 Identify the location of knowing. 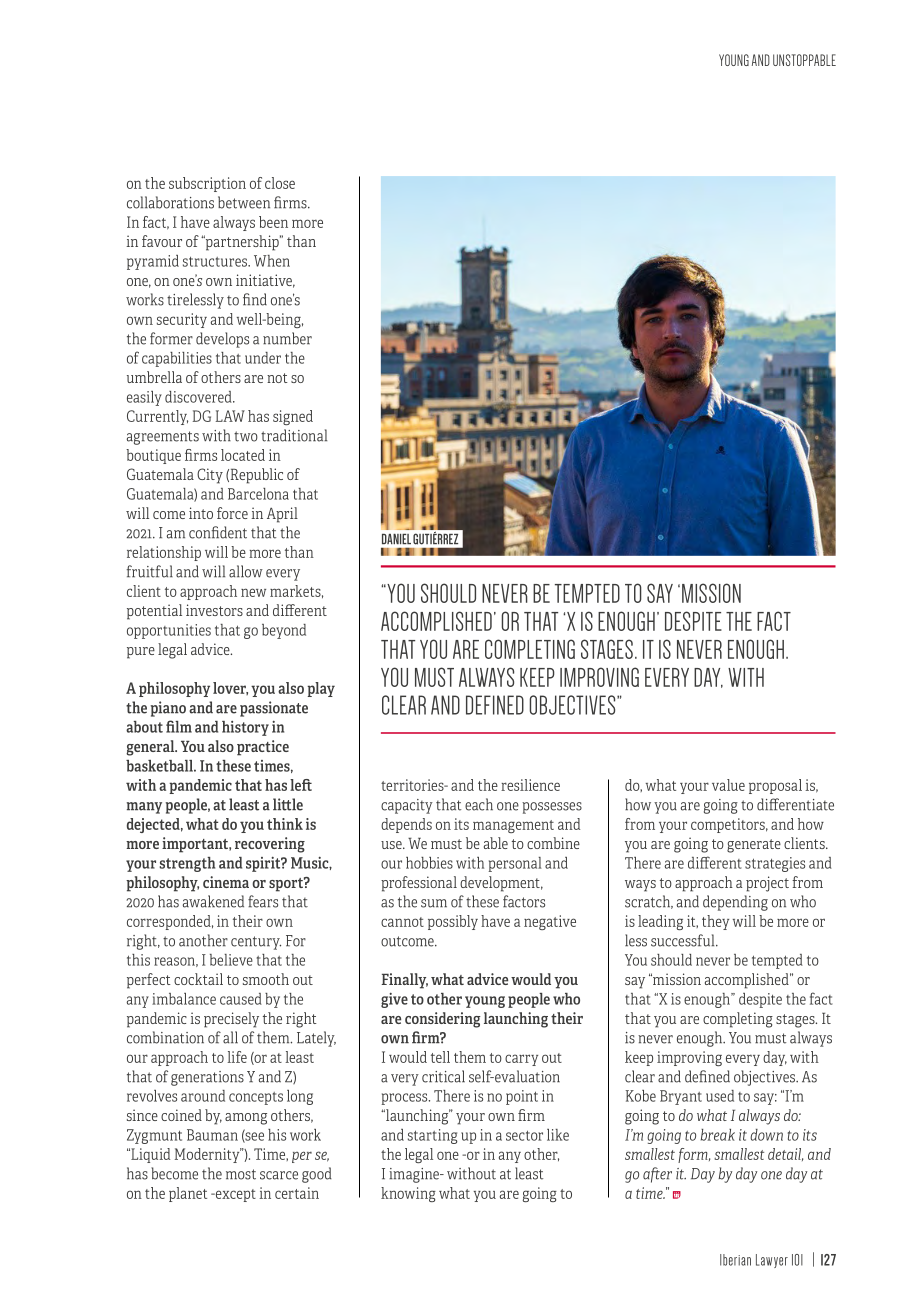
(408, 1194).
